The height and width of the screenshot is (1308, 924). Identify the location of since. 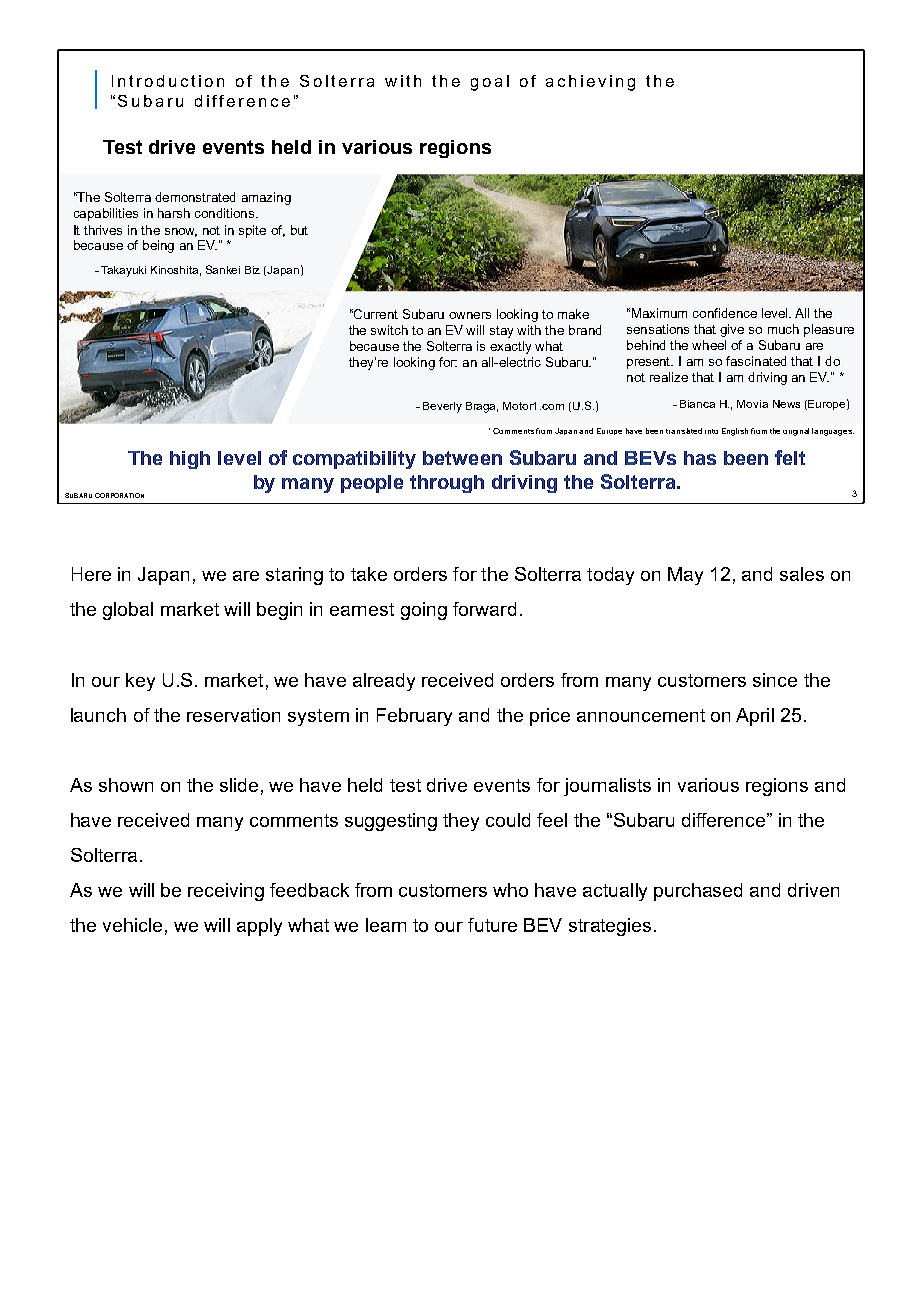
(775, 680).
